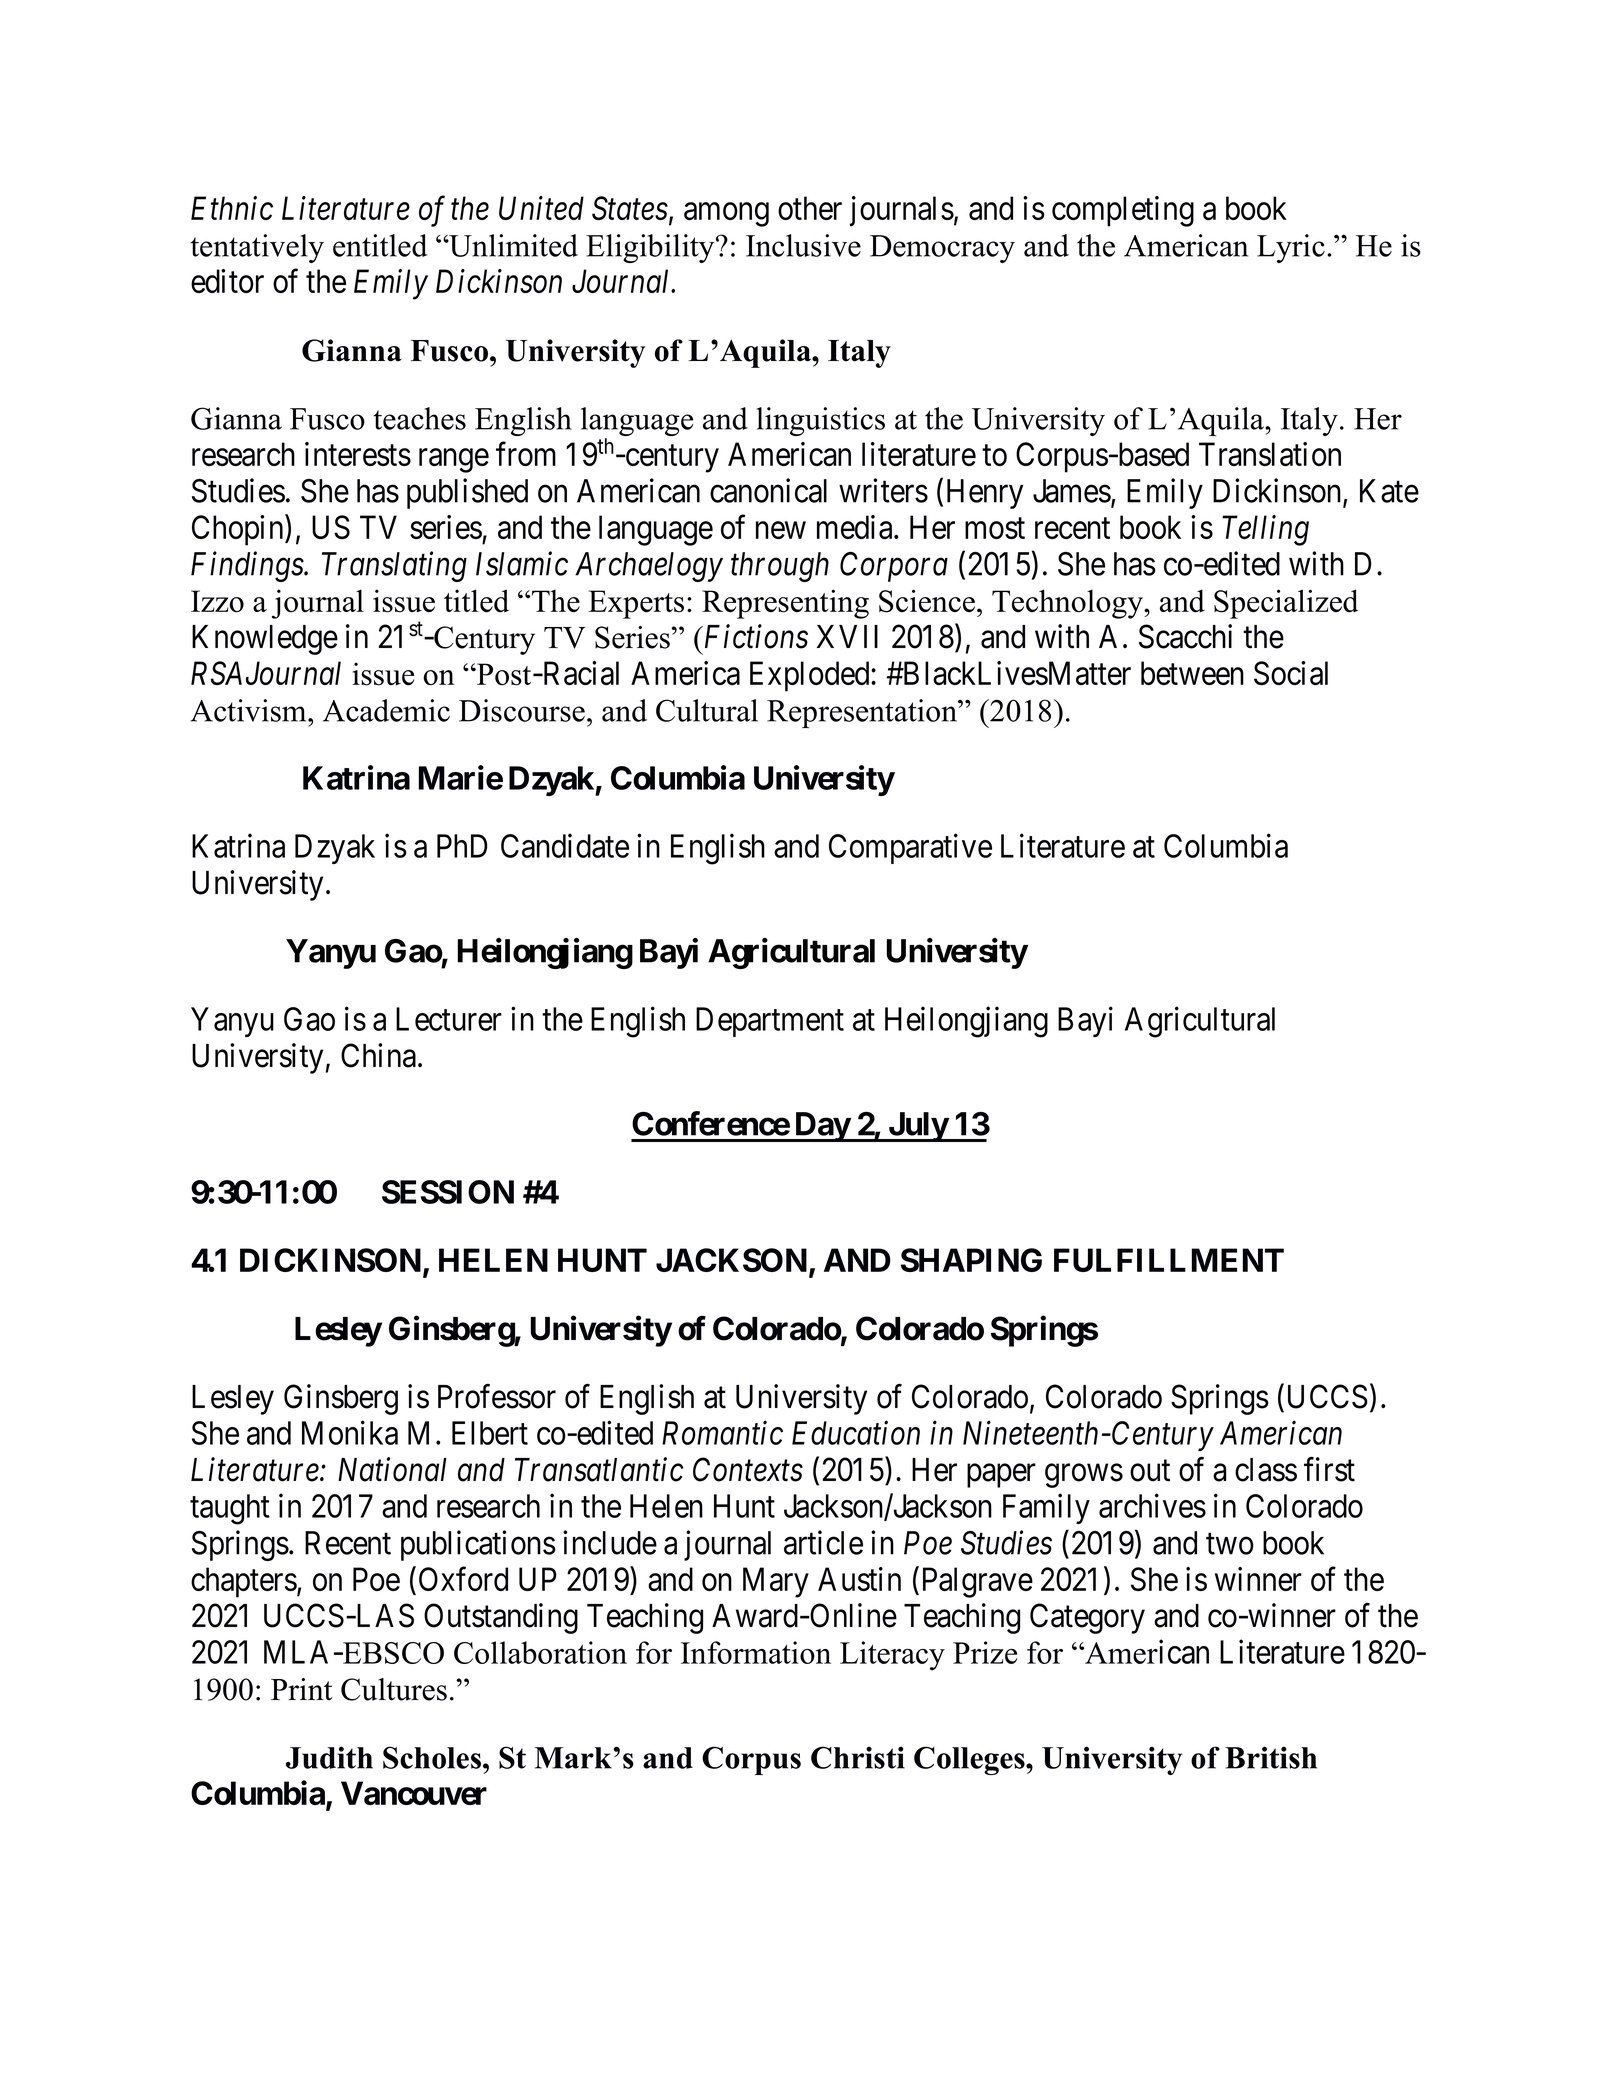 This screenshot has height=2094, width=1618. Describe the element at coordinates (803, 245) in the screenshot. I see `Inclusive` at that location.
